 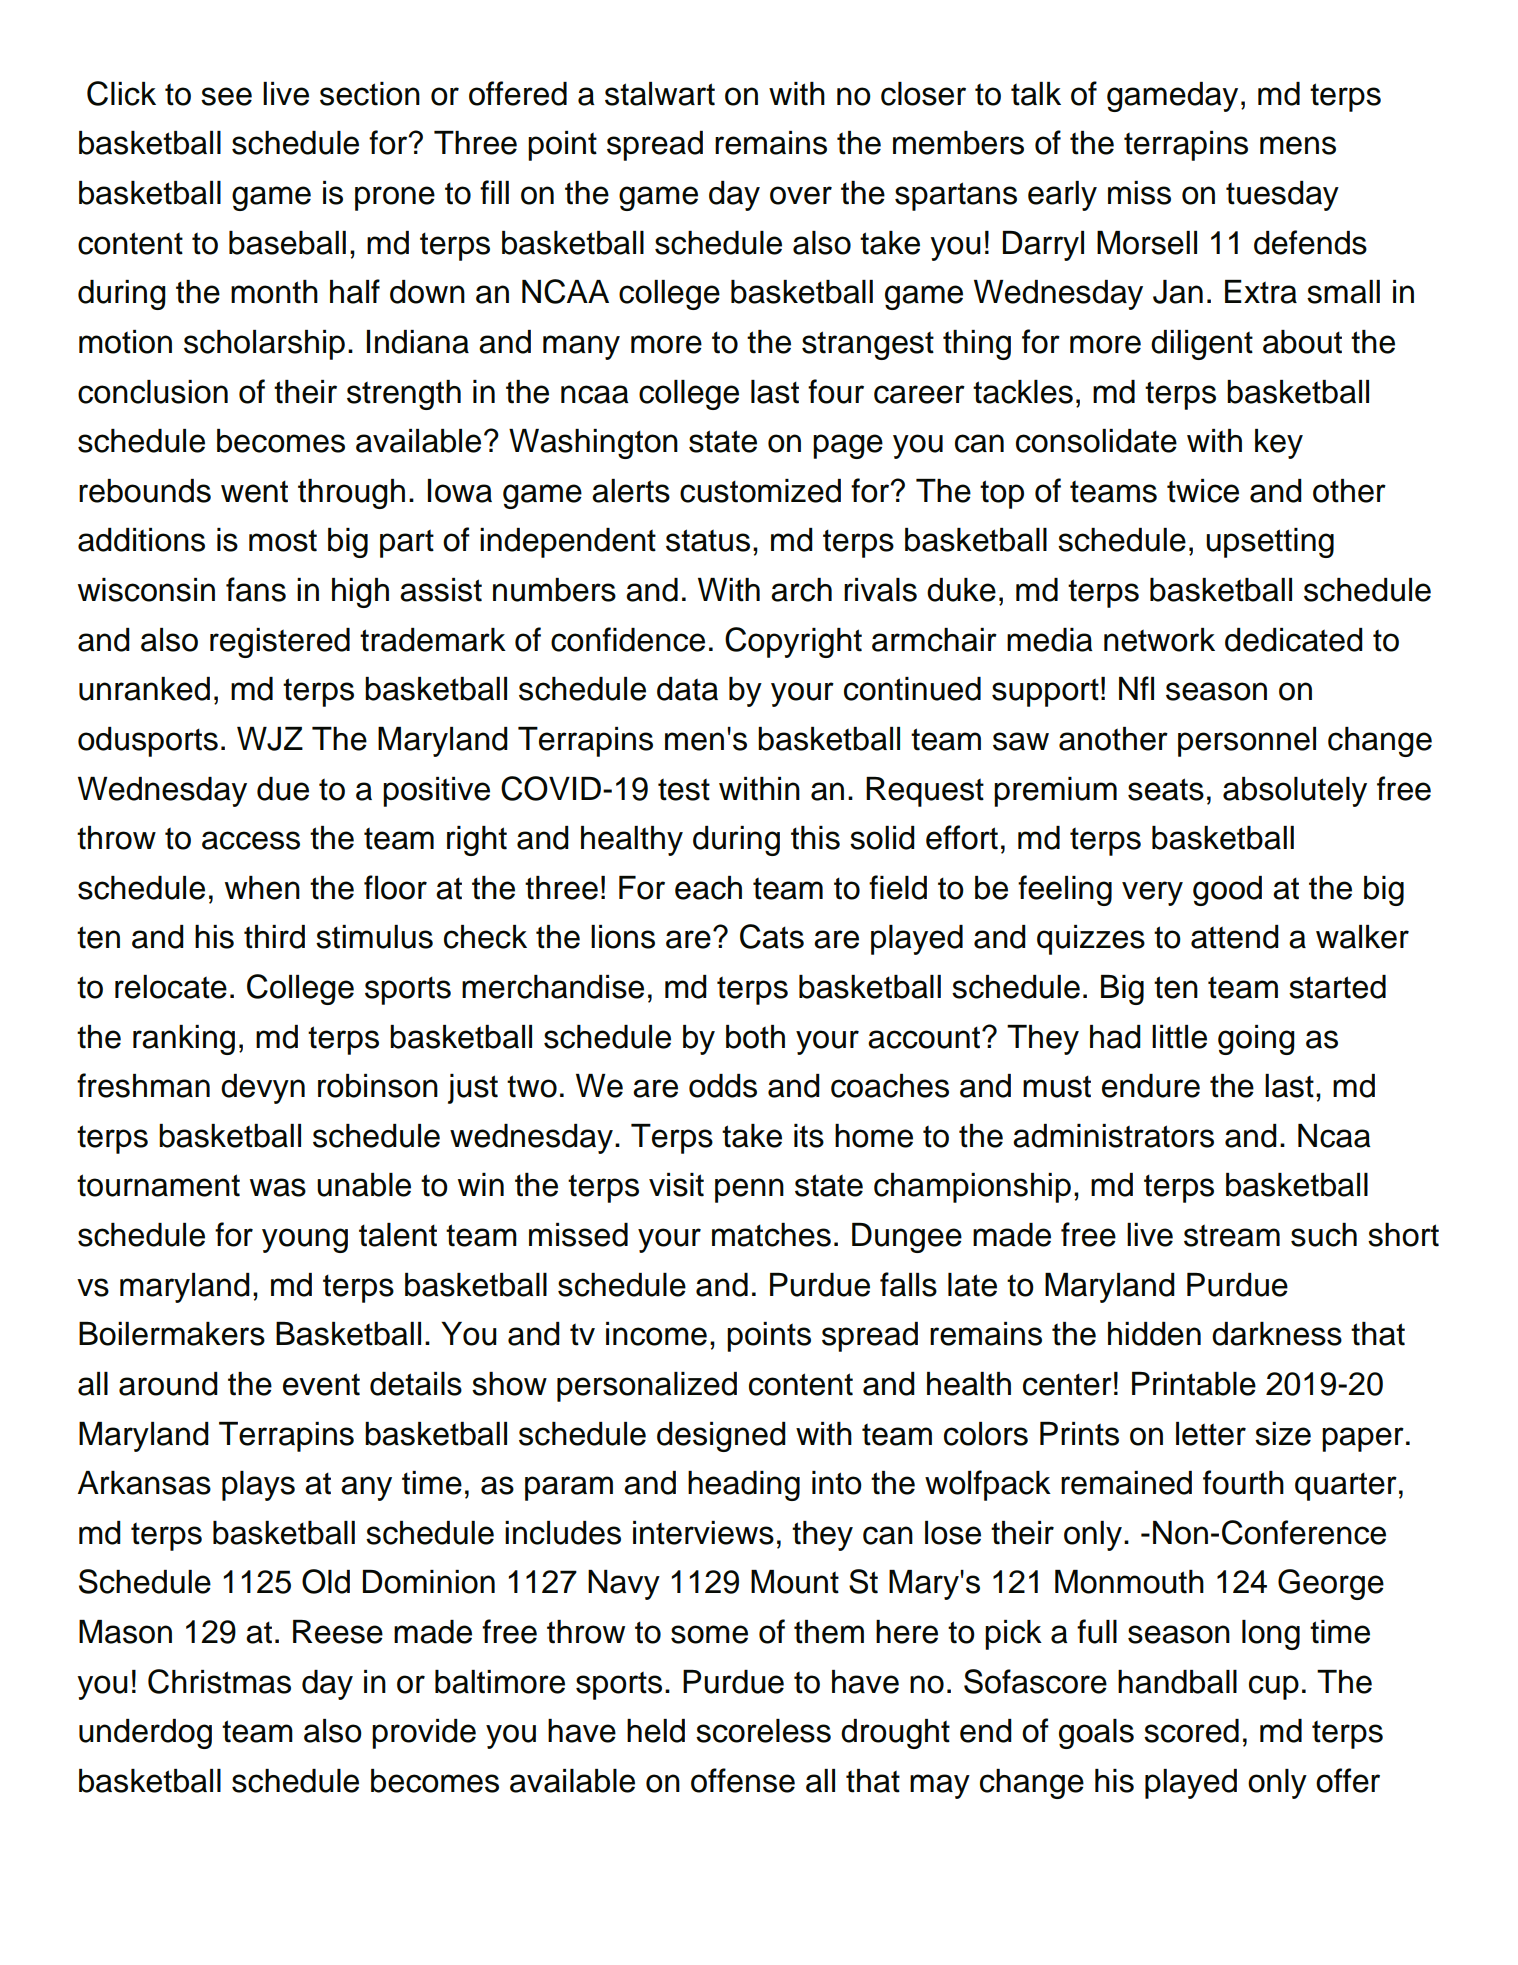 What do you see at coordinates (219, 1681) in the image?
I see `Christmas` at bounding box center [219, 1681].
